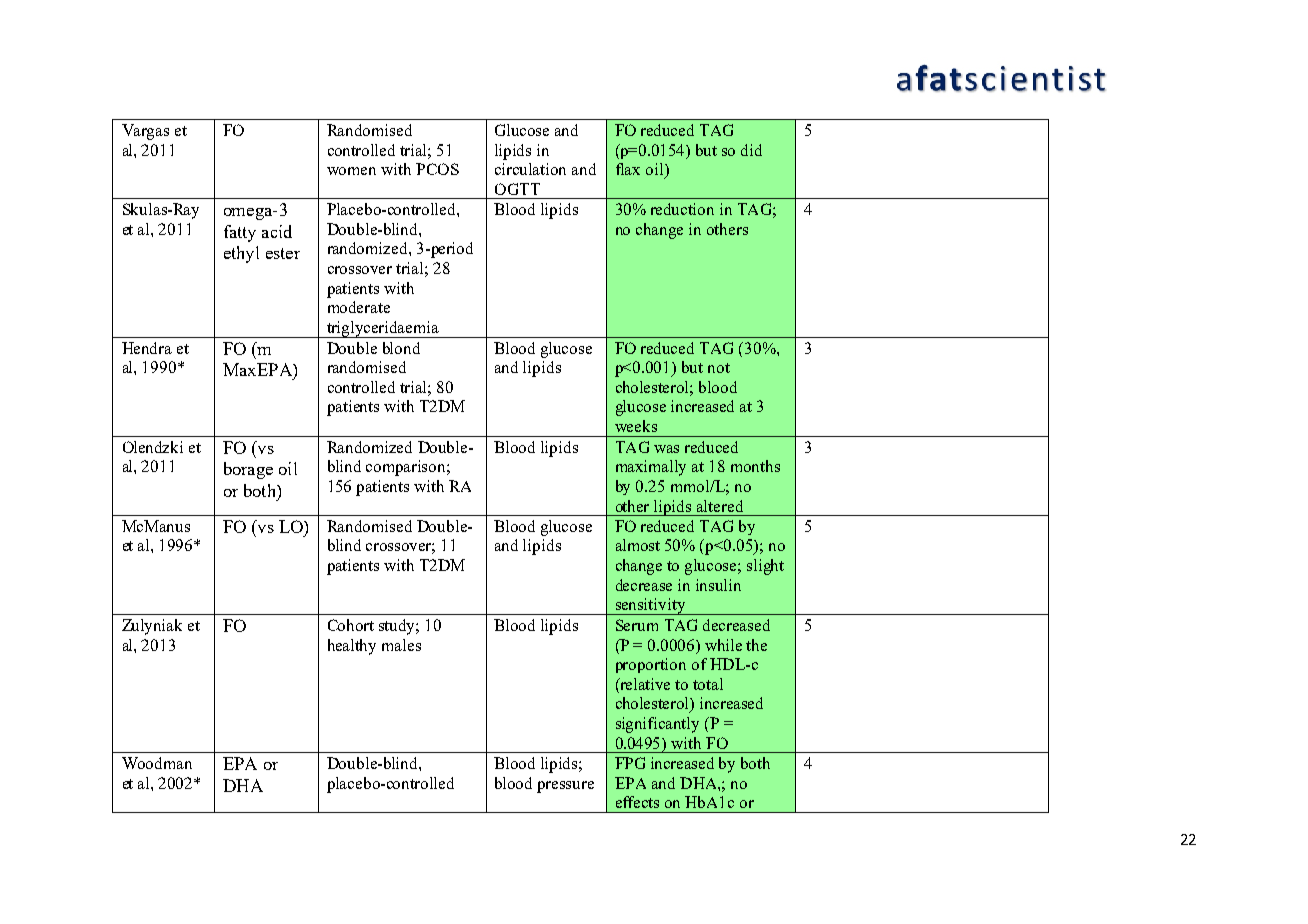 The height and width of the document is (924, 1308). Describe the element at coordinates (351, 625) in the document. I see `Cohort` at that location.
